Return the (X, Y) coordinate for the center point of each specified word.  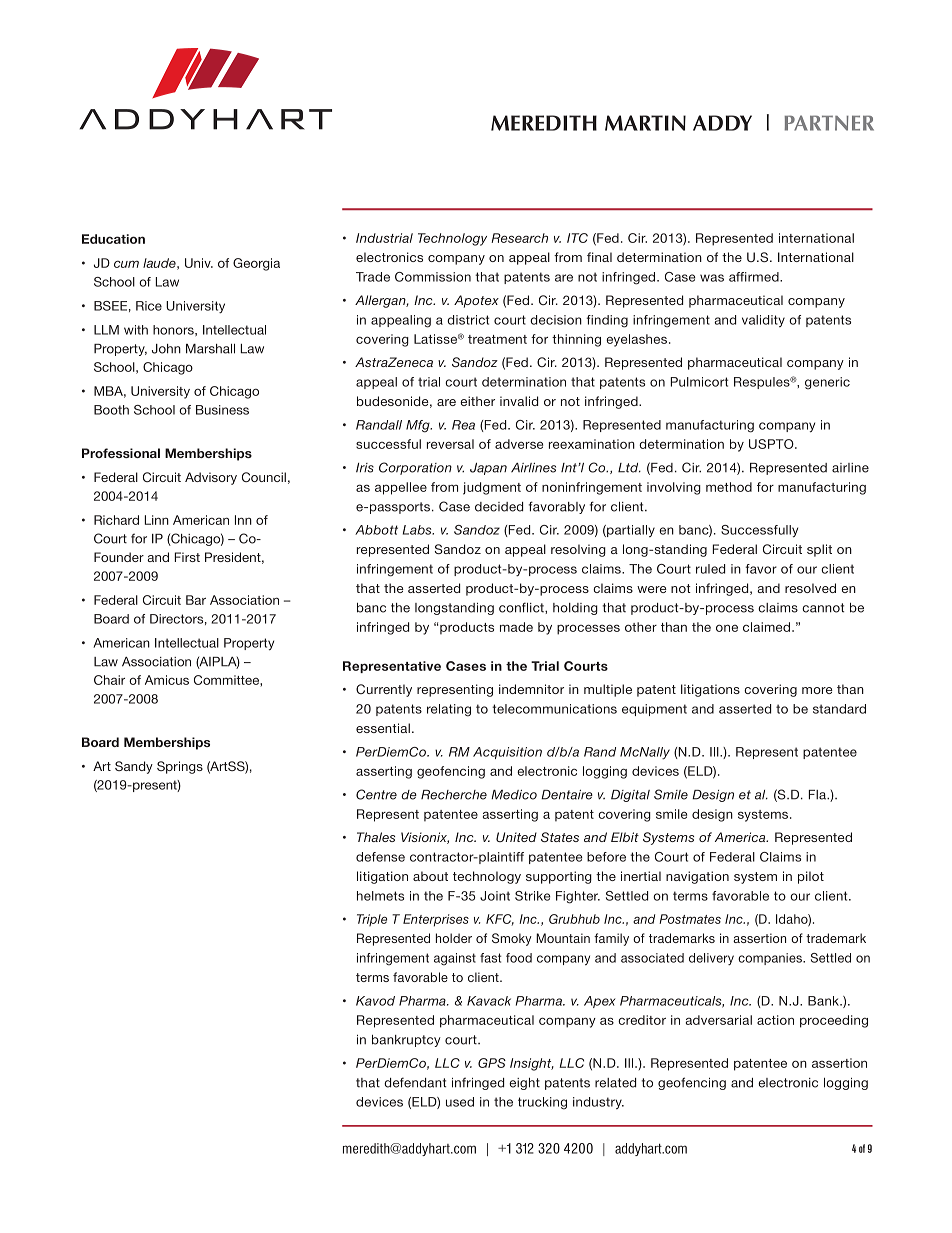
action (775, 1020)
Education (113, 239)
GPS (492, 1063)
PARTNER (829, 123)
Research (519, 238)
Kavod (375, 1001)
